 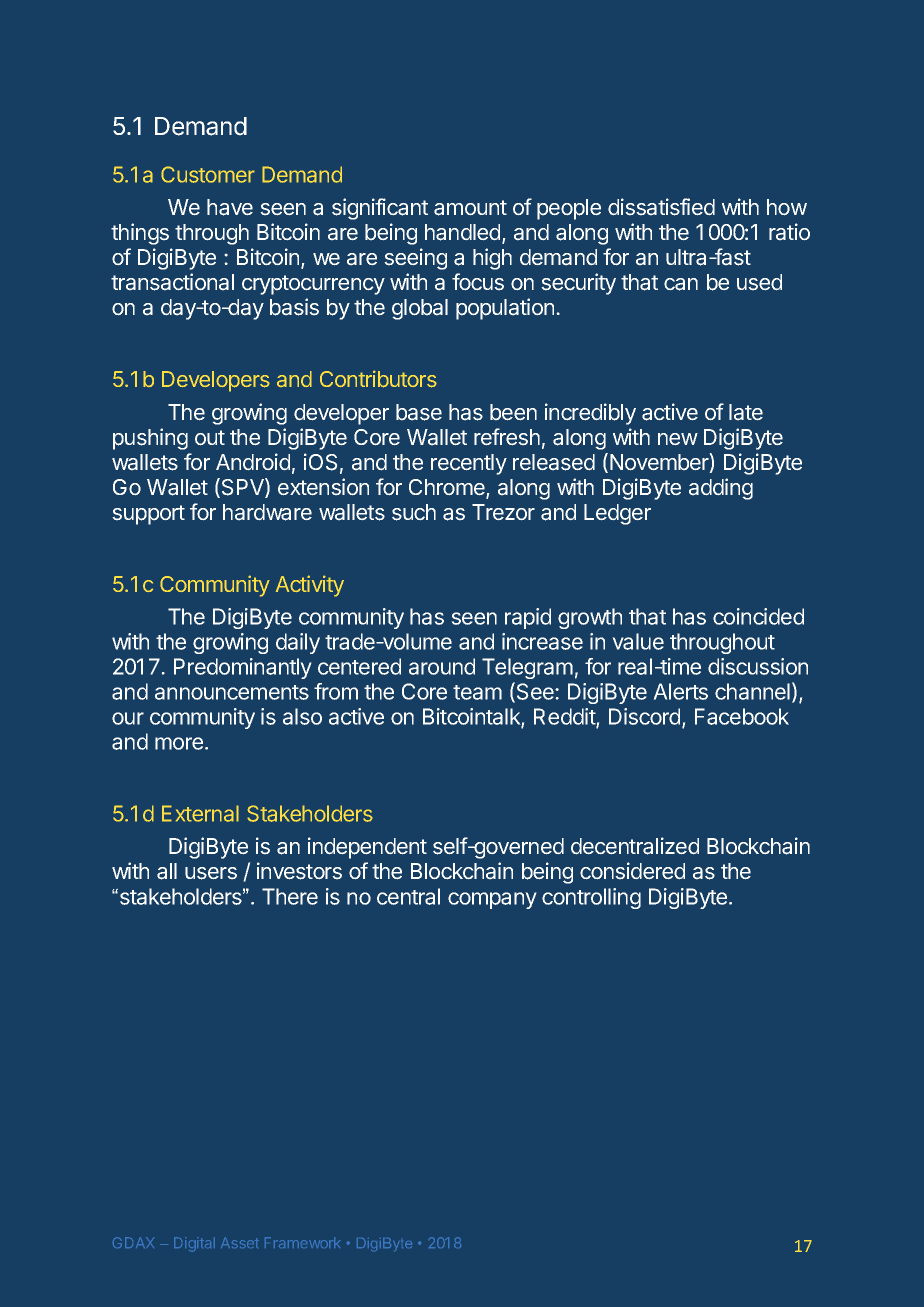 I want to click on users, so click(x=211, y=873).
